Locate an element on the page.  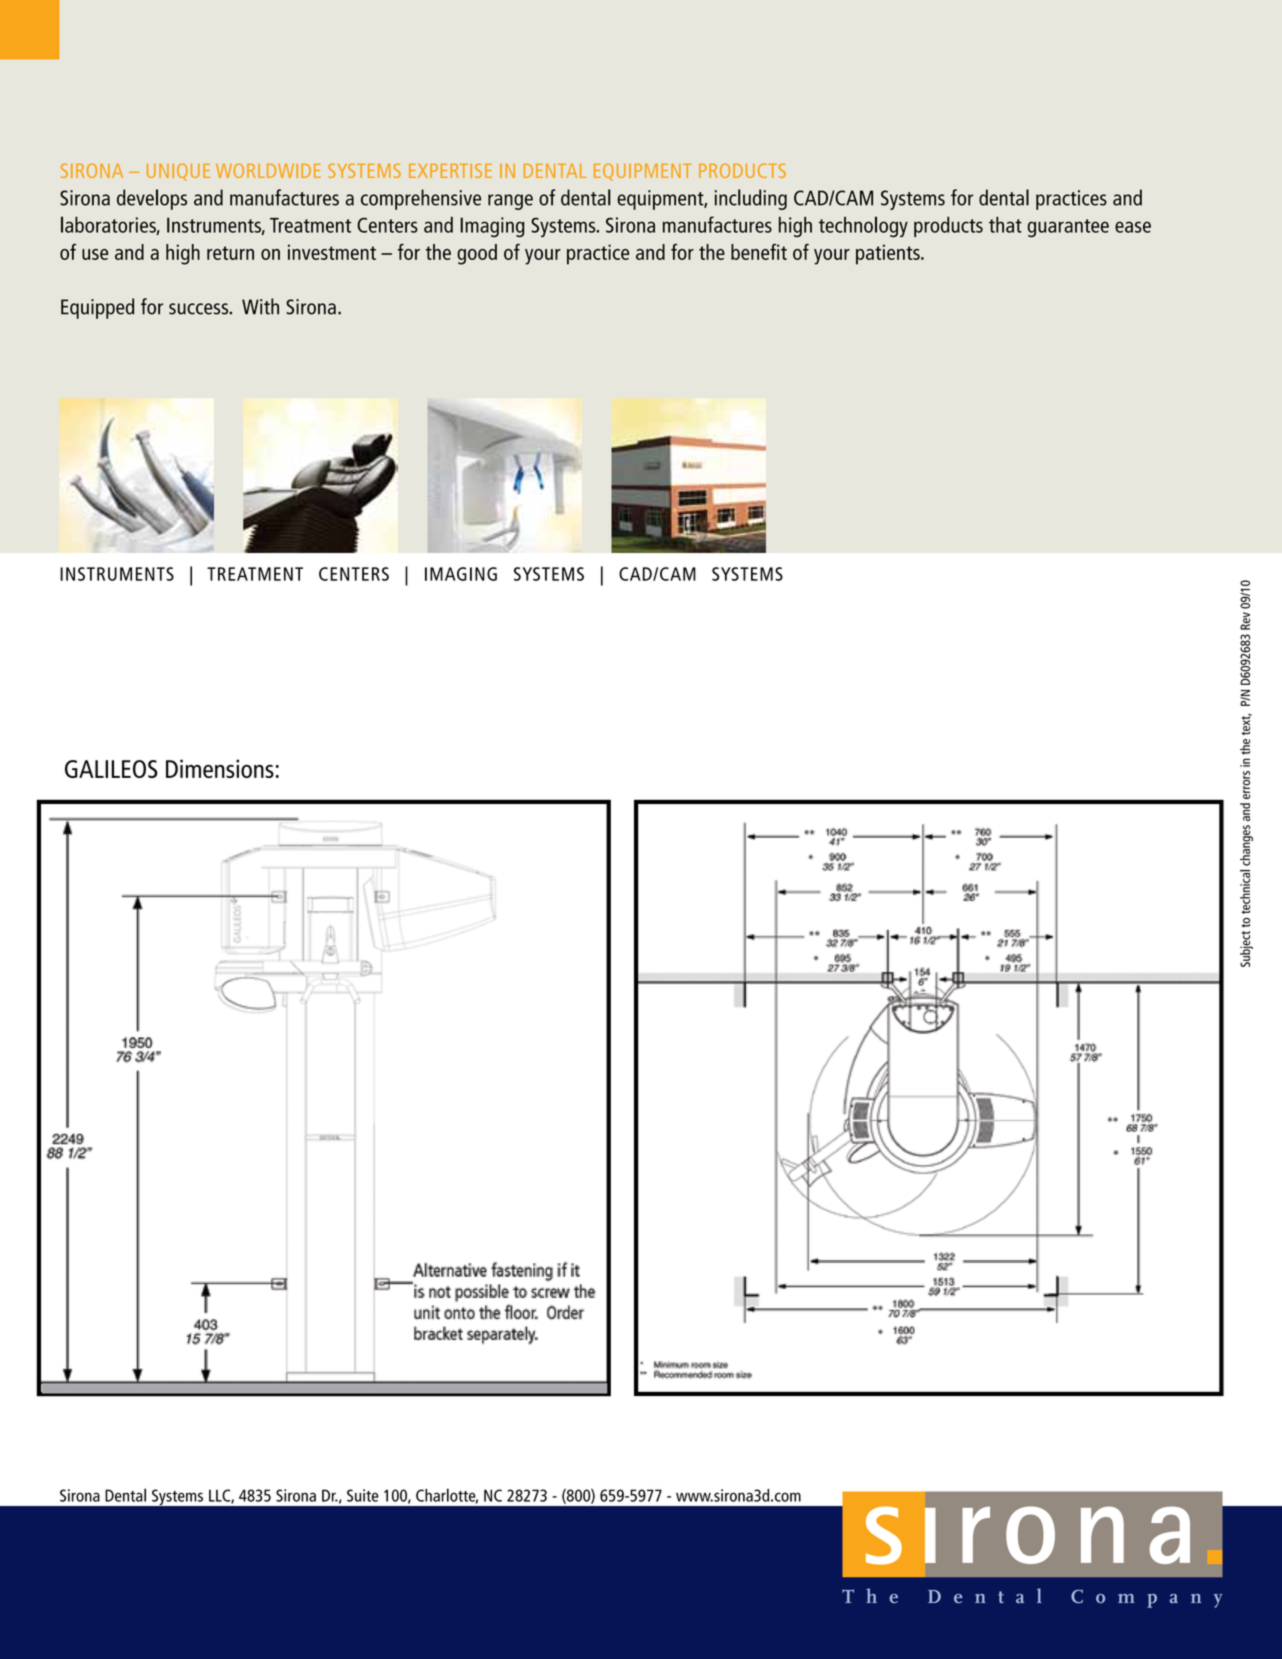
With is located at coordinates (260, 306).
